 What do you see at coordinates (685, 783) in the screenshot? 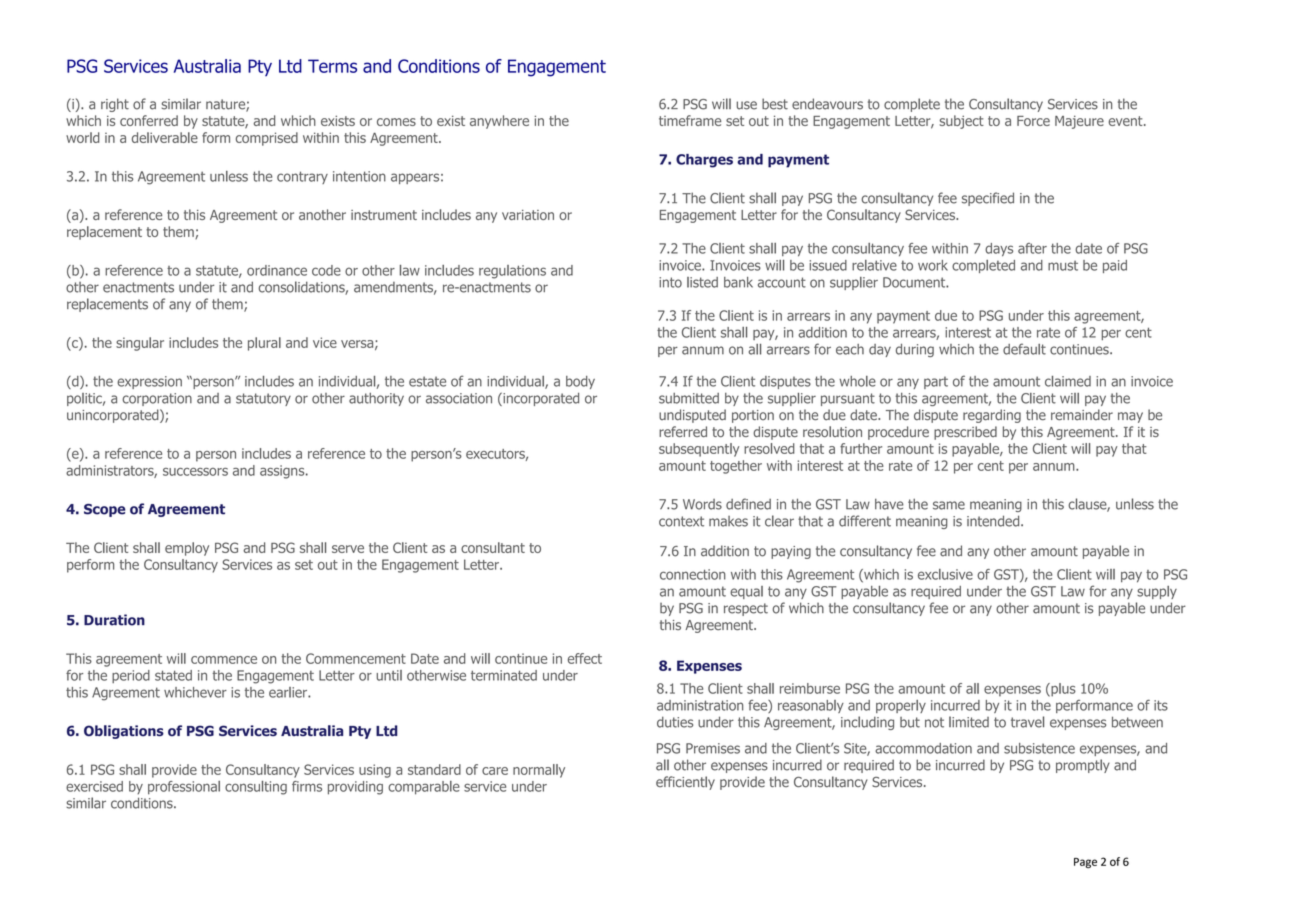
I see `efficiently` at bounding box center [685, 783].
